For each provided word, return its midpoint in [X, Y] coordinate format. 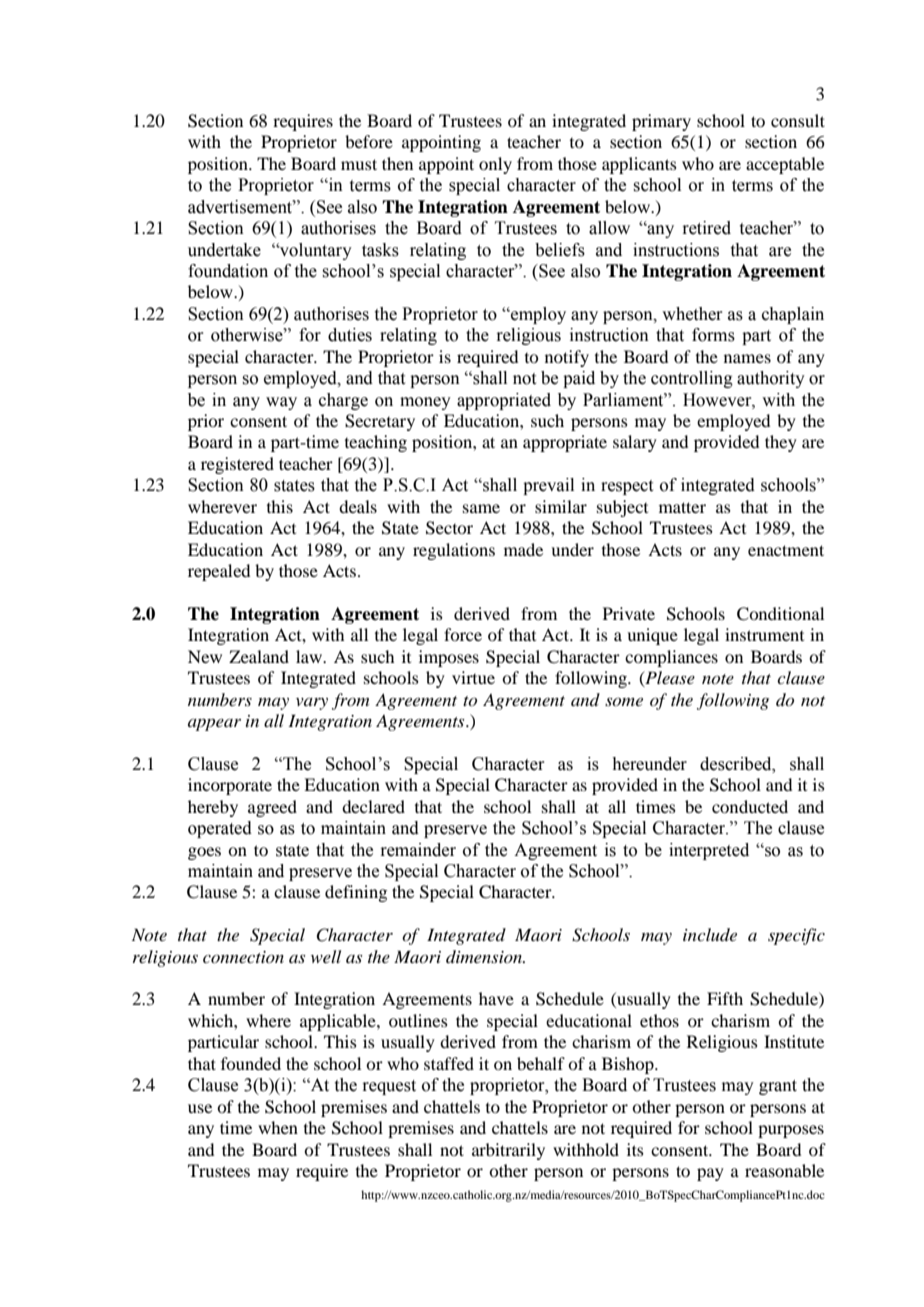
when [278, 1127]
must [359, 164]
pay [710, 1174]
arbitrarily [508, 1151]
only [495, 165]
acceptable [785, 165]
